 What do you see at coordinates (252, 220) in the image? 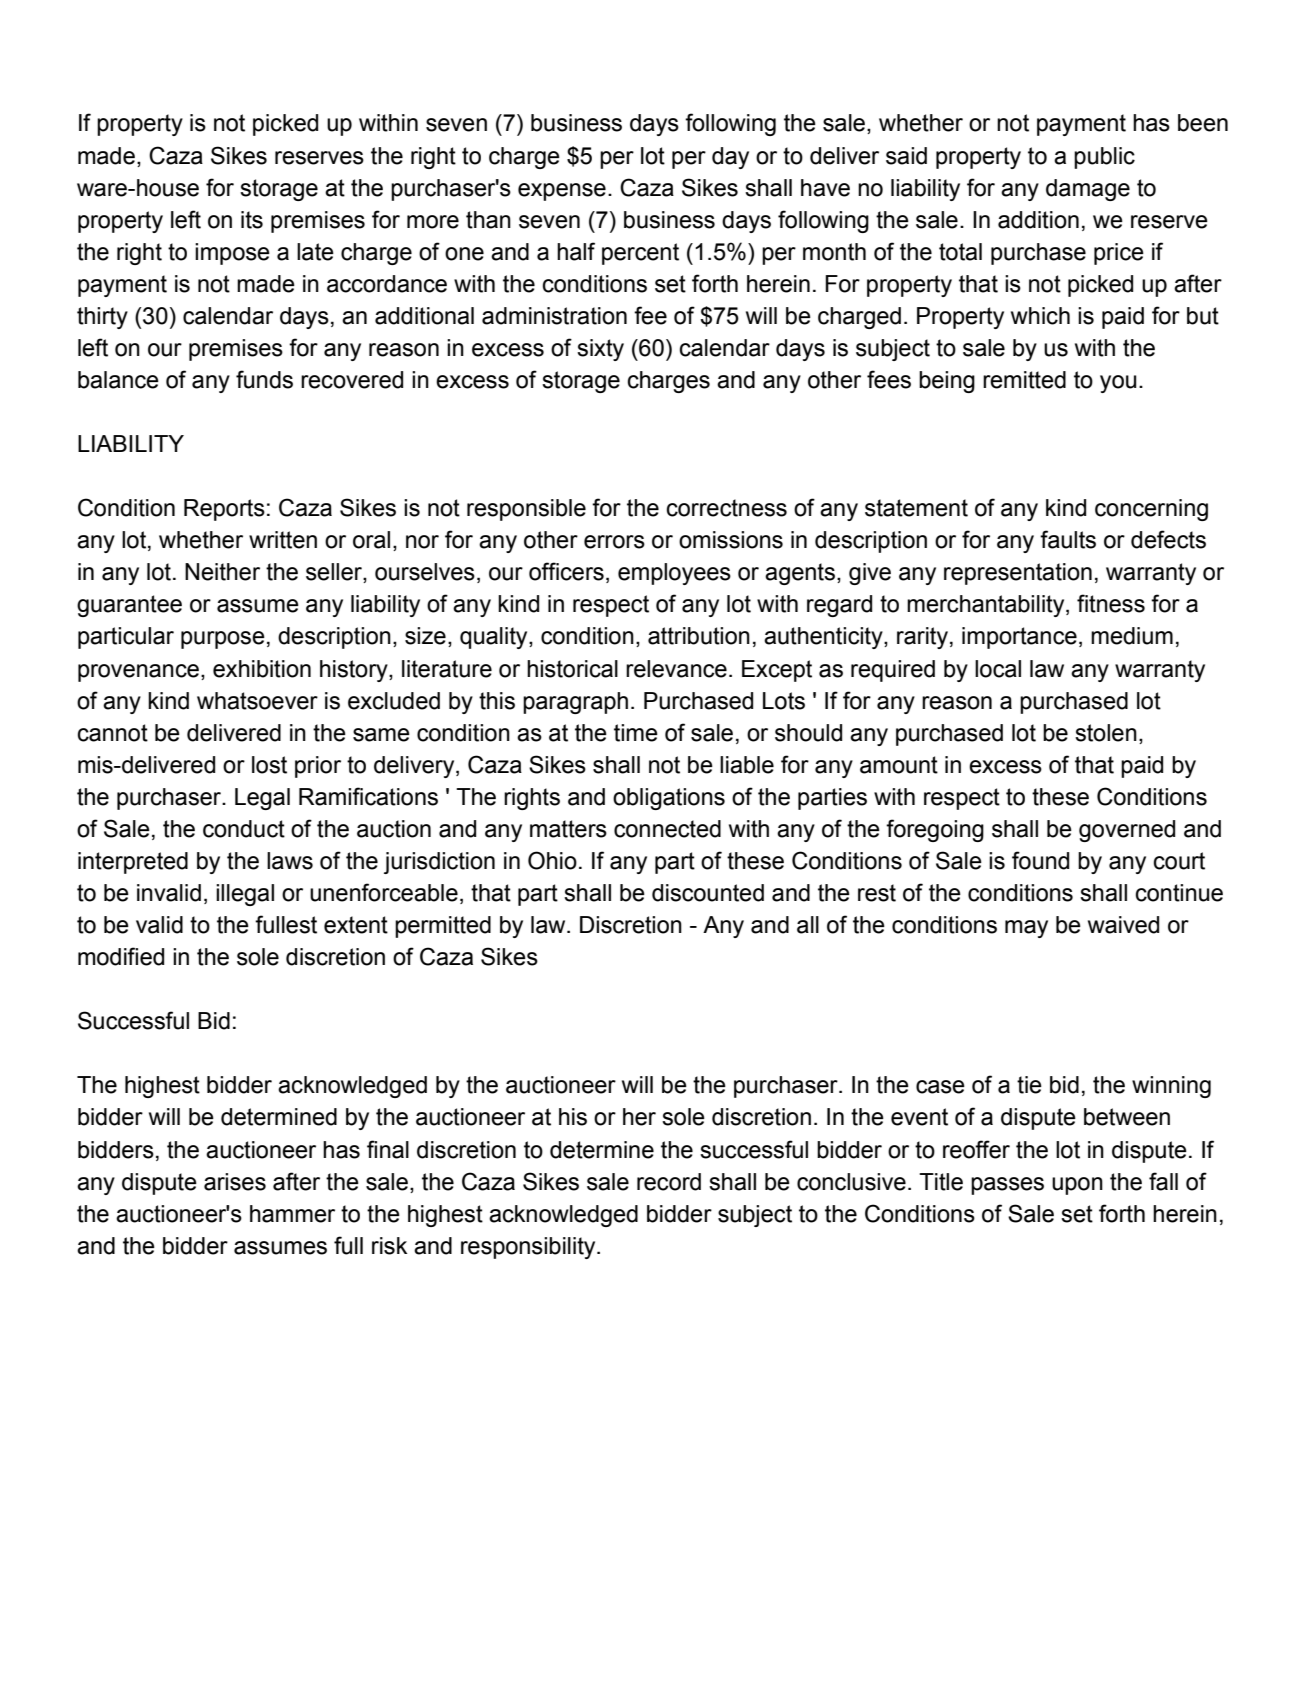
I see `its` at bounding box center [252, 220].
